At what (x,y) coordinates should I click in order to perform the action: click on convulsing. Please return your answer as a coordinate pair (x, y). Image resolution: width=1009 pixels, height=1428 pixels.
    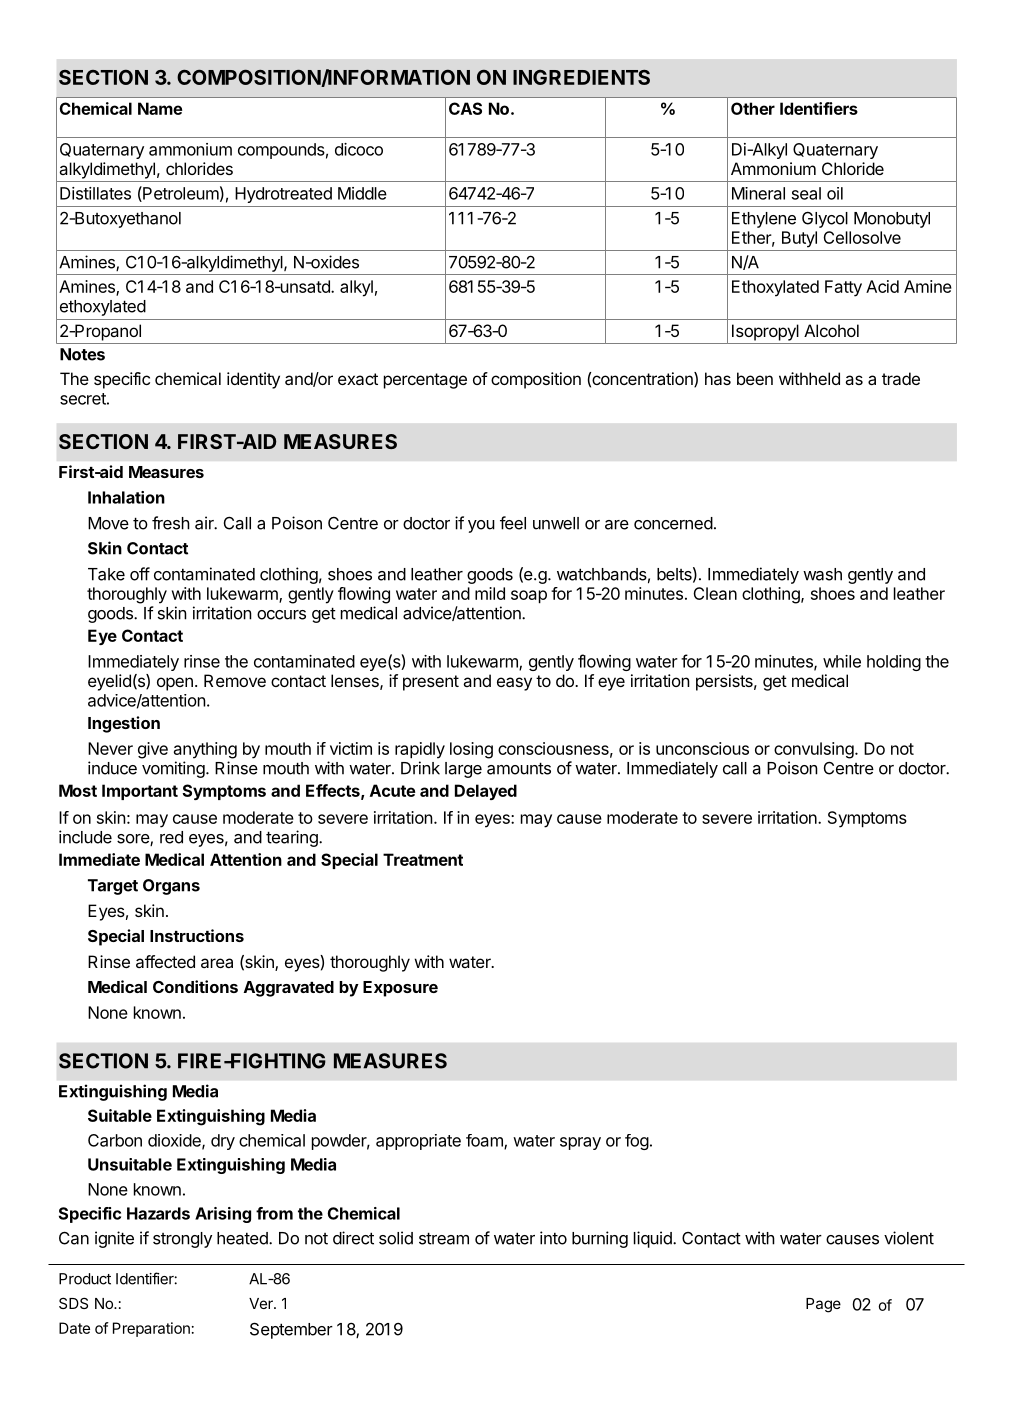
    Looking at the image, I should click on (814, 750).
